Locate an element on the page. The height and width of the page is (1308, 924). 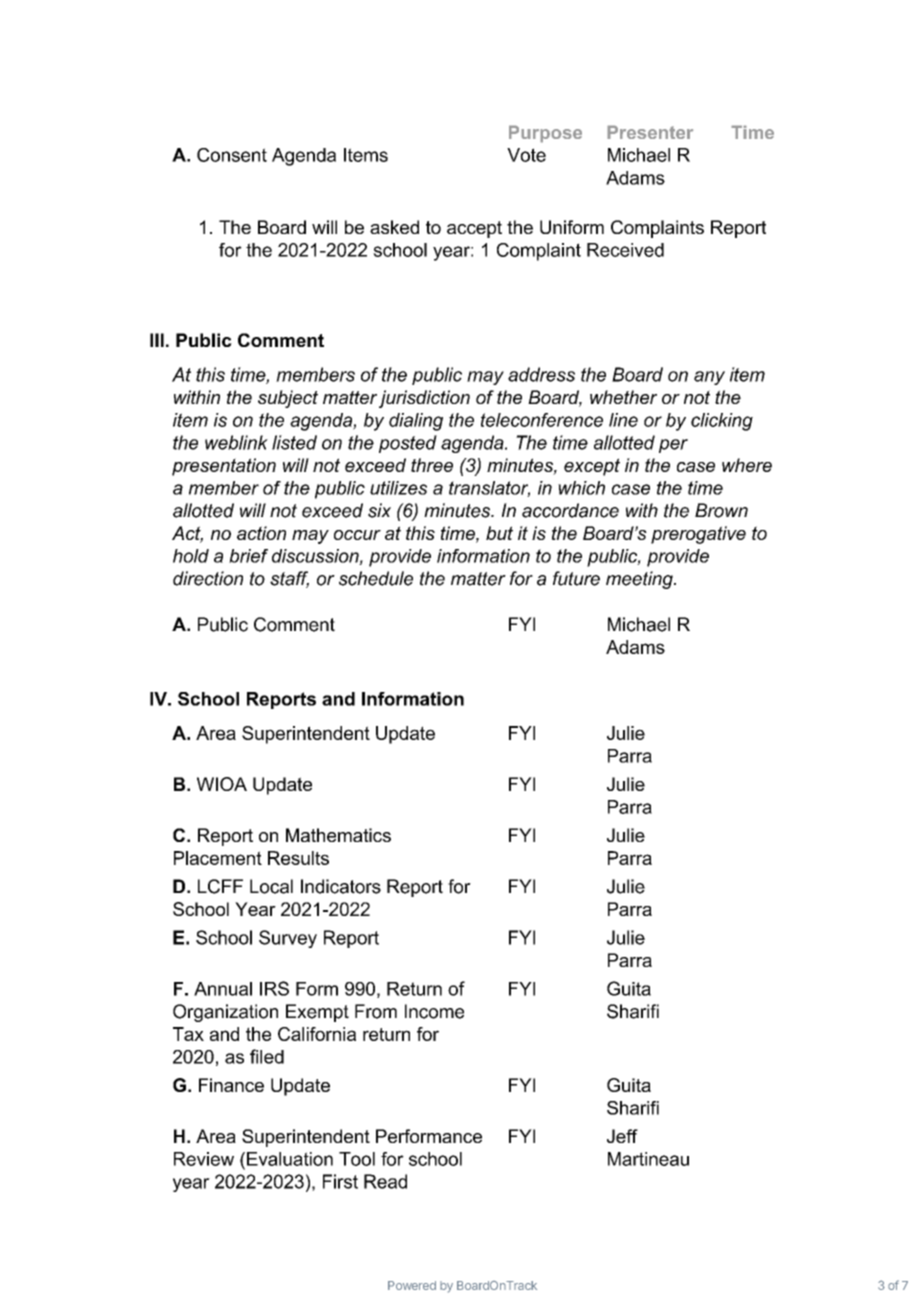
Powered is located at coordinates (412, 1285).
